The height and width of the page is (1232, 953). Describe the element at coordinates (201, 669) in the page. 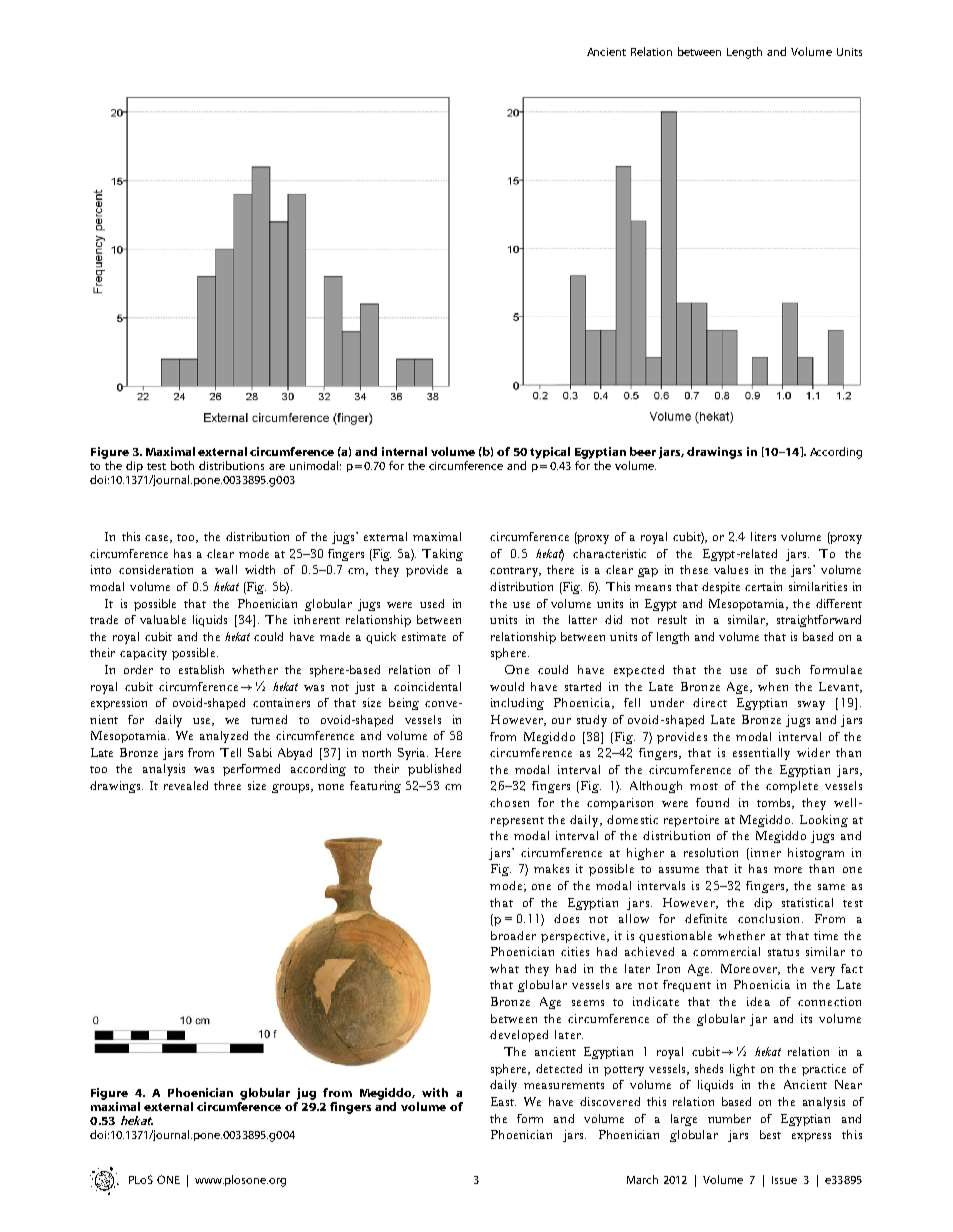

I see `establish` at that location.
